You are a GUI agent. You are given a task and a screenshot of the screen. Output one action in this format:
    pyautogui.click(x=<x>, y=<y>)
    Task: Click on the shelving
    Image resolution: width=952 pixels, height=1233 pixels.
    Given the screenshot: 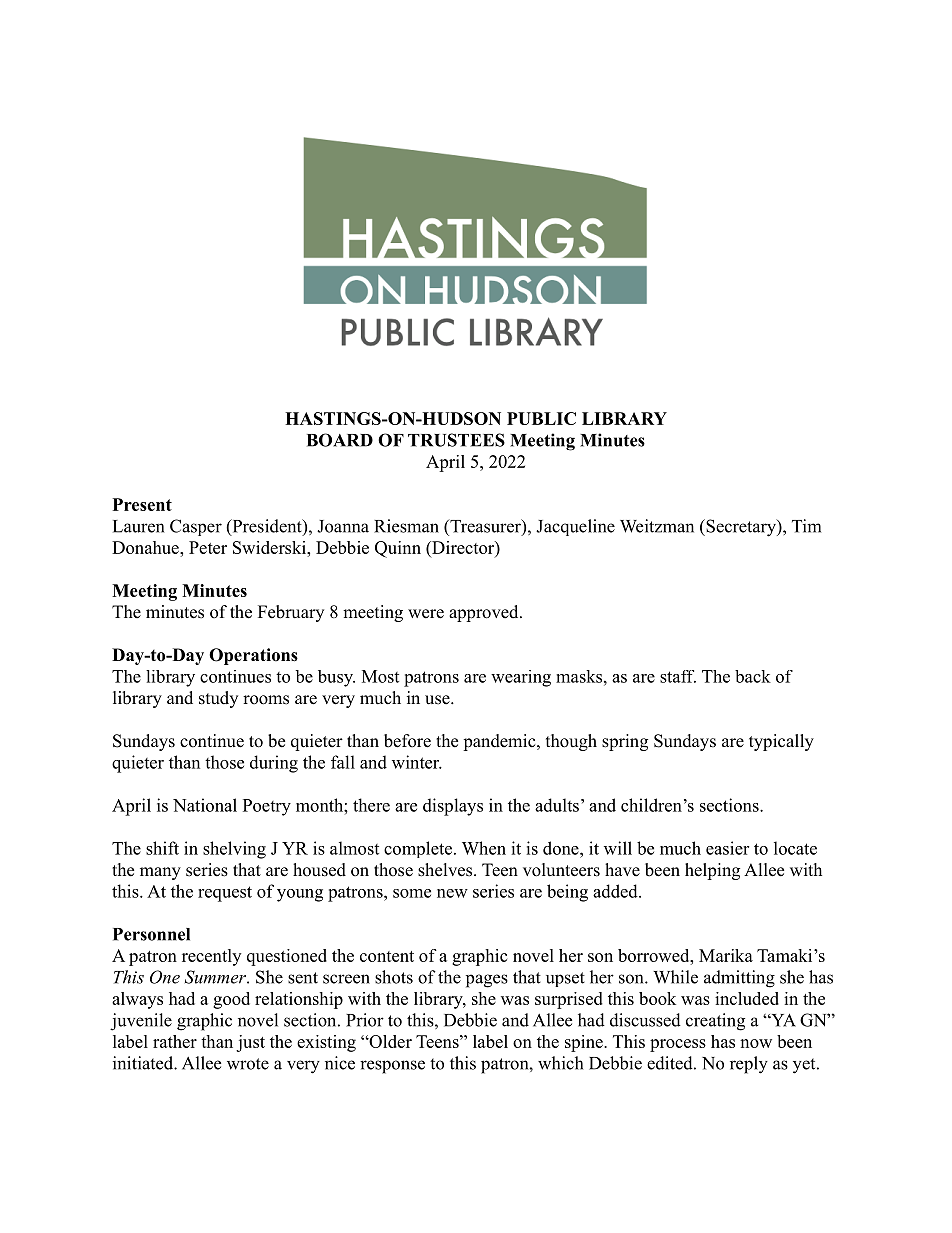 What is the action you would take?
    pyautogui.click(x=234, y=850)
